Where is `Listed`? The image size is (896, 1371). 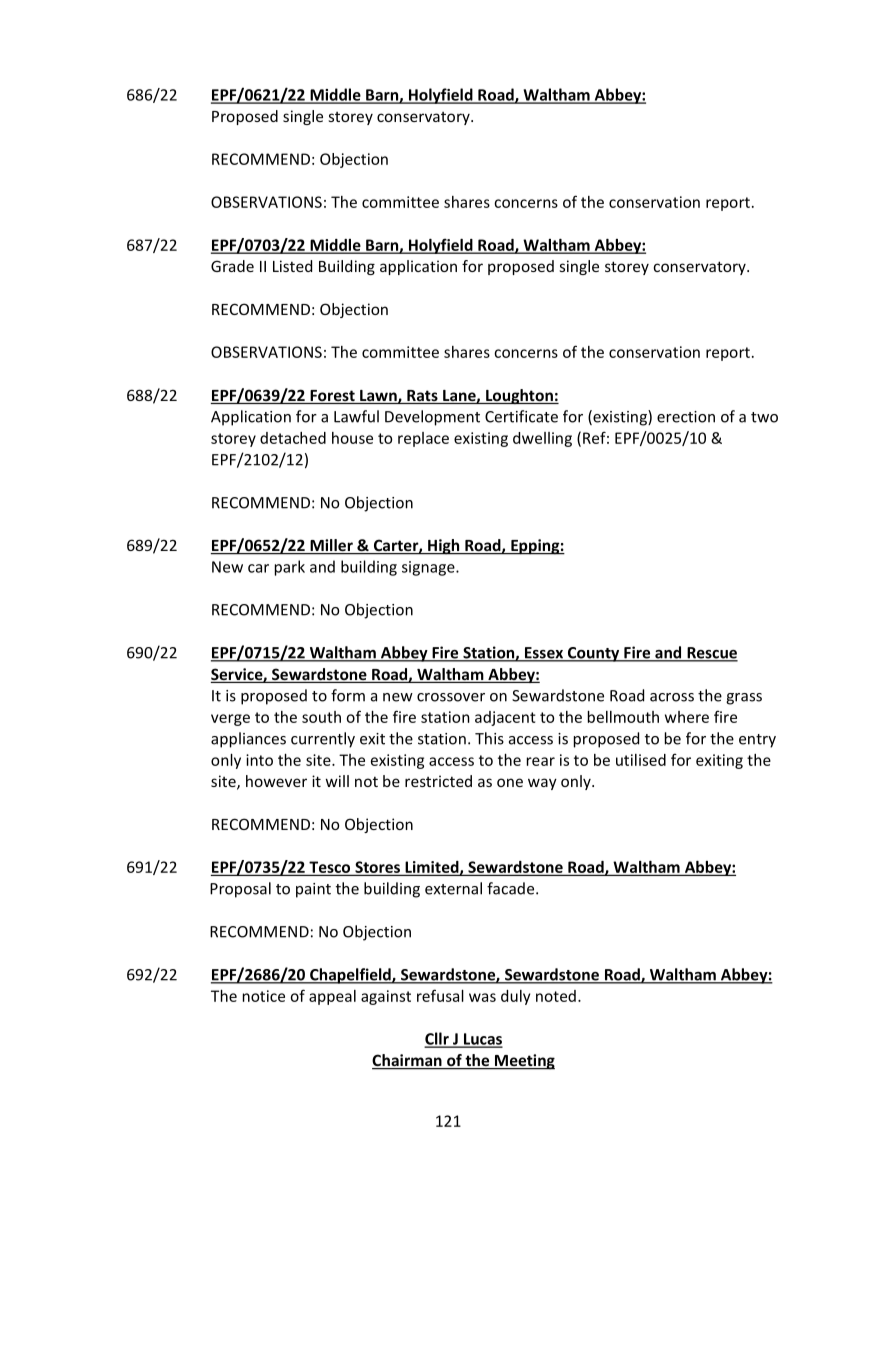 Listed is located at coordinates (292, 266).
